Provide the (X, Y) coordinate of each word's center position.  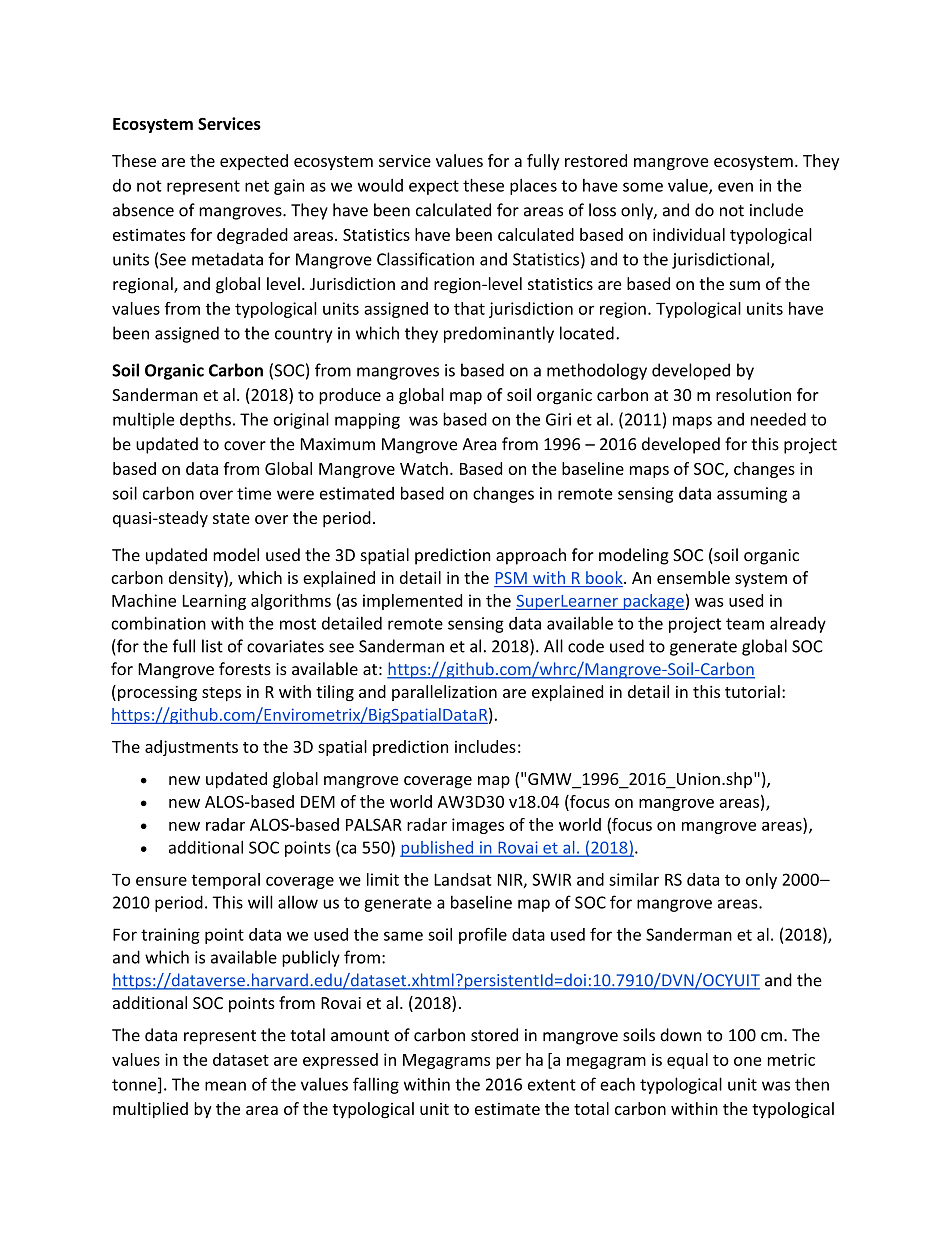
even (735, 187)
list (212, 646)
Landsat (463, 879)
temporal (225, 881)
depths (205, 420)
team (745, 624)
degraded (252, 236)
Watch (424, 468)
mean (225, 1086)
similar (634, 879)
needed (778, 419)
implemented (412, 602)
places (533, 187)
